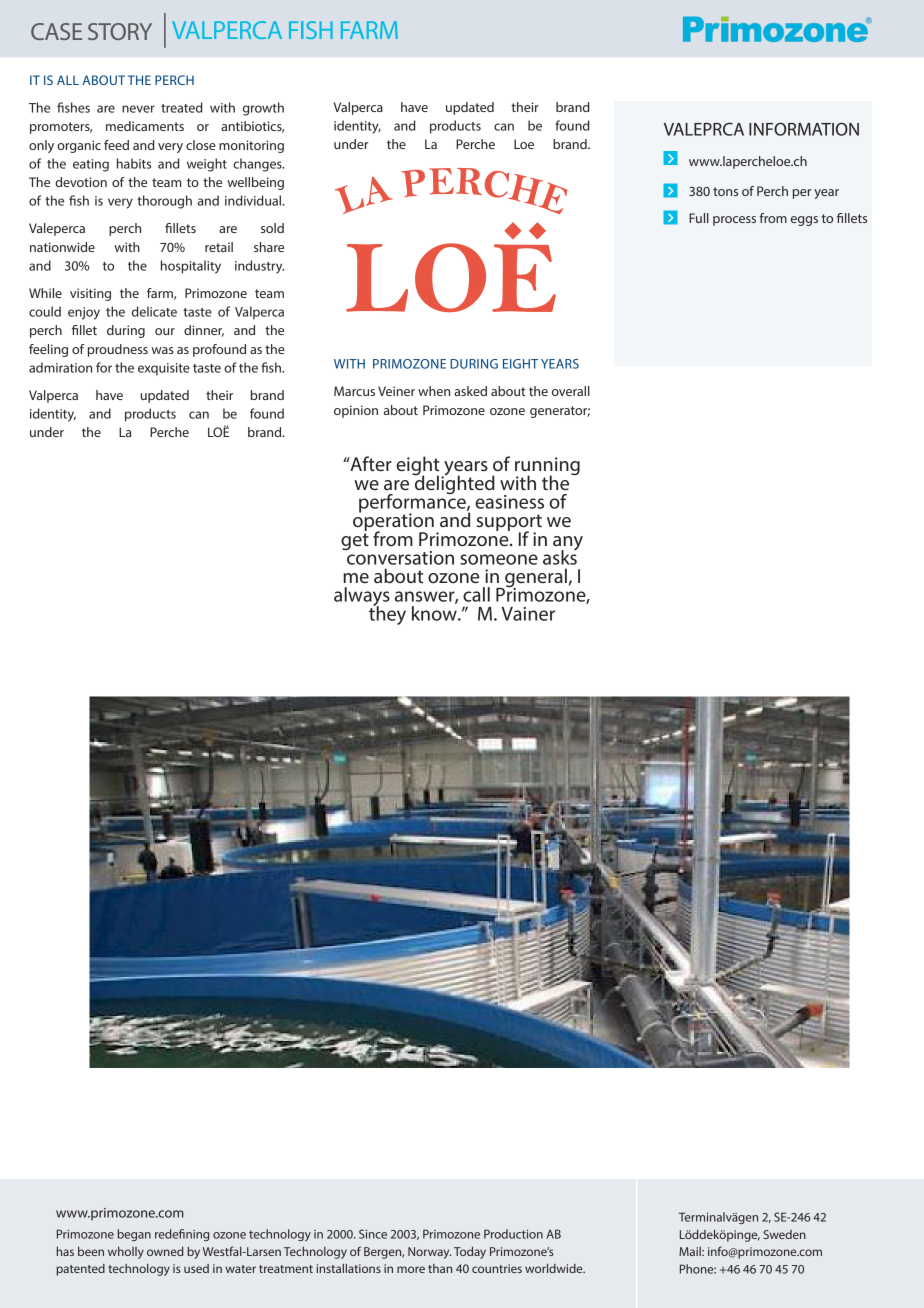  Describe the element at coordinates (429, 1253) in the screenshot. I see `Norway` at that location.
